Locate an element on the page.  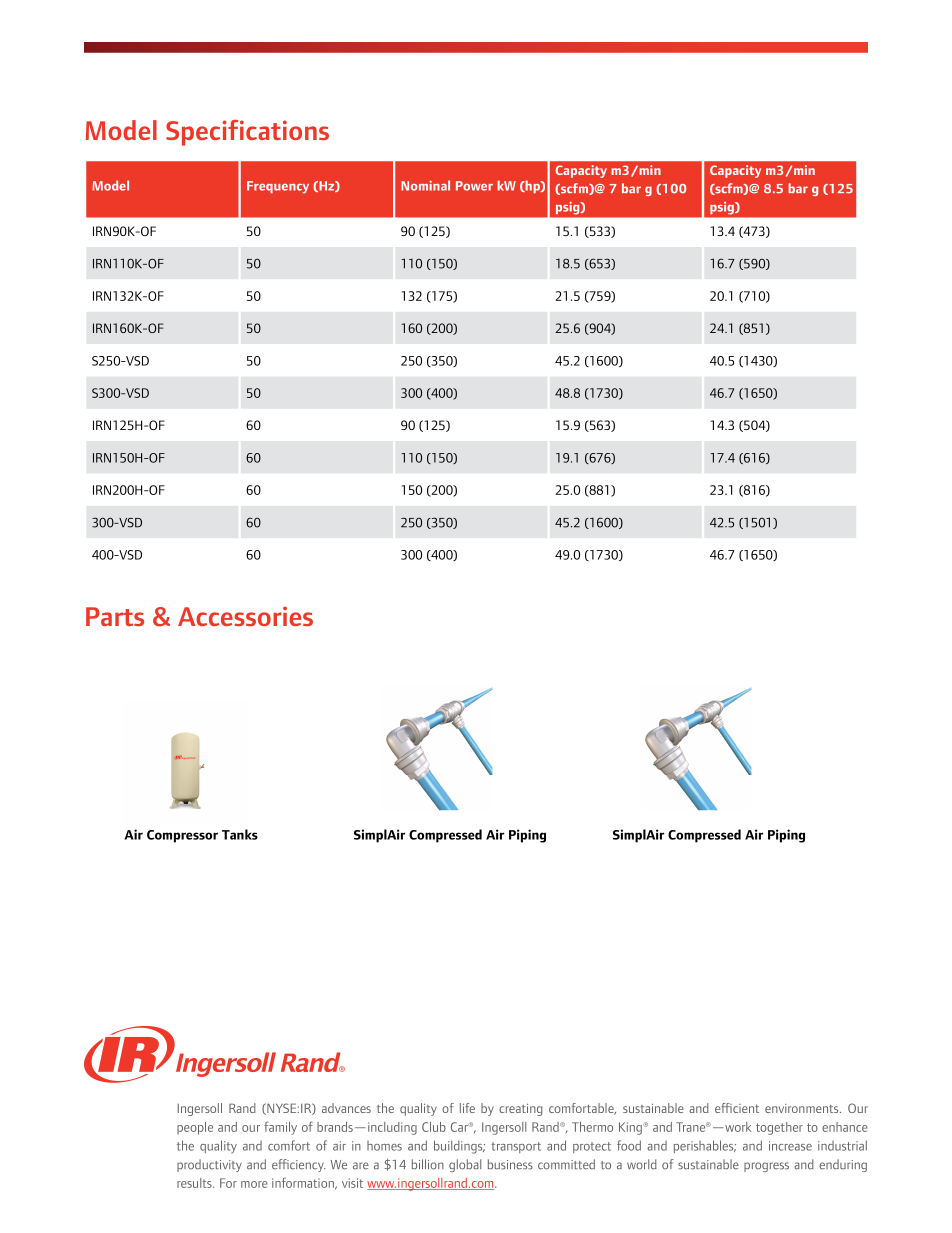
Tanks is located at coordinates (240, 834).
